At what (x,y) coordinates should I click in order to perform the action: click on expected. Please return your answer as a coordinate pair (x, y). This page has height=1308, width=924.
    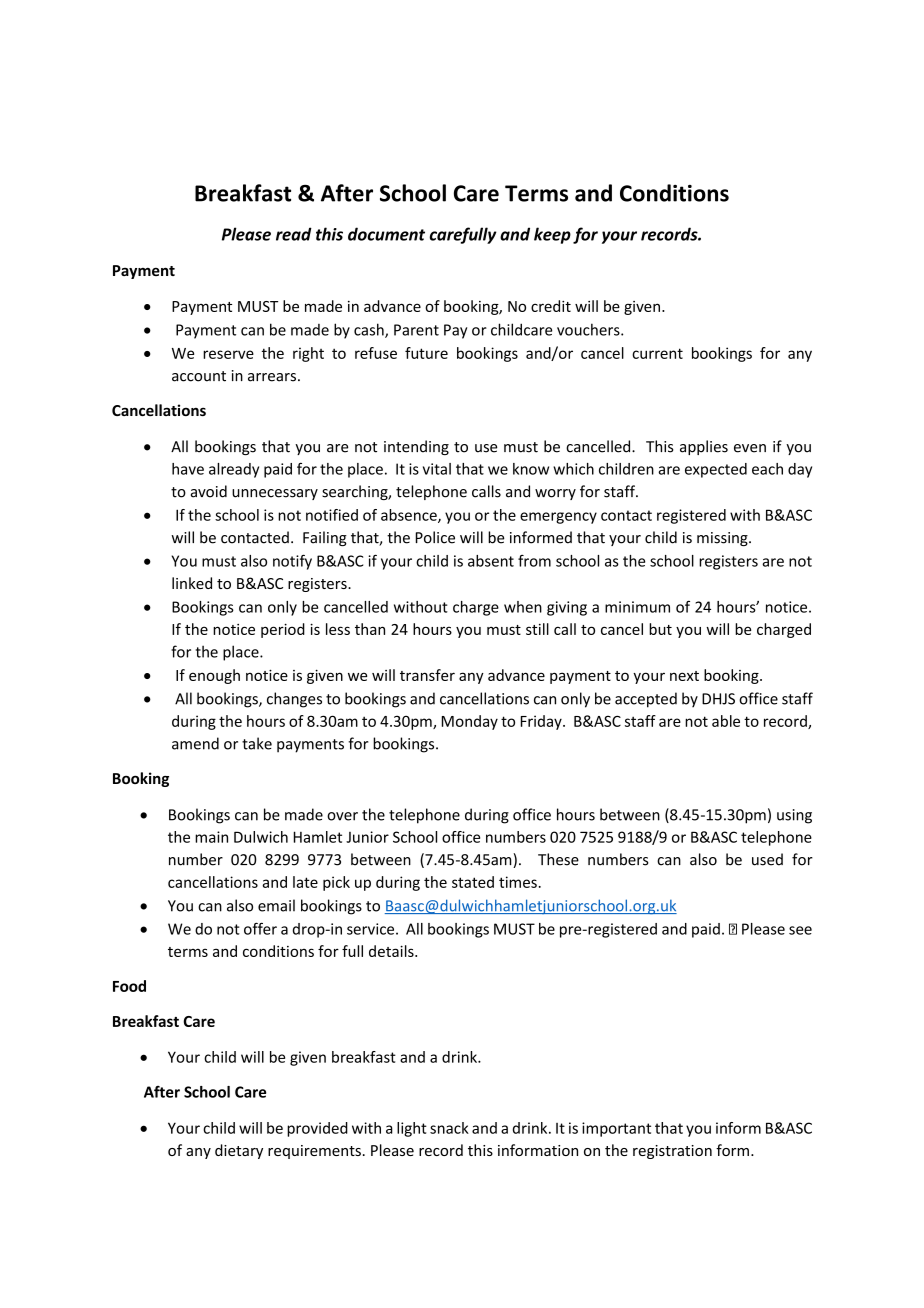
    Looking at the image, I should click on (716, 470).
